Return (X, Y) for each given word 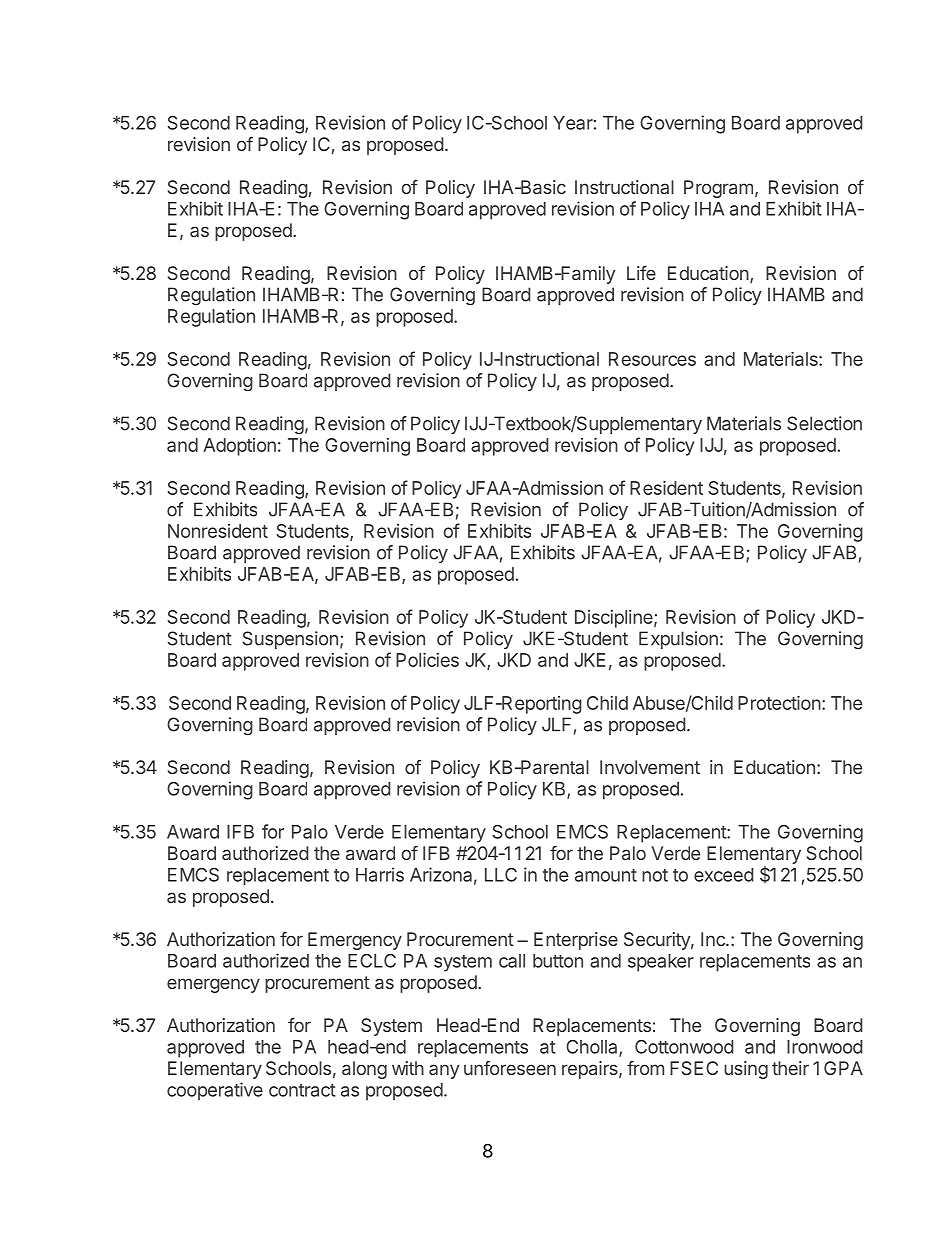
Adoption (239, 447)
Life (641, 273)
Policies (427, 660)
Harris (380, 874)
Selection (824, 423)
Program (718, 189)
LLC (501, 875)
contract (302, 1090)
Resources (652, 359)
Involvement (650, 767)
